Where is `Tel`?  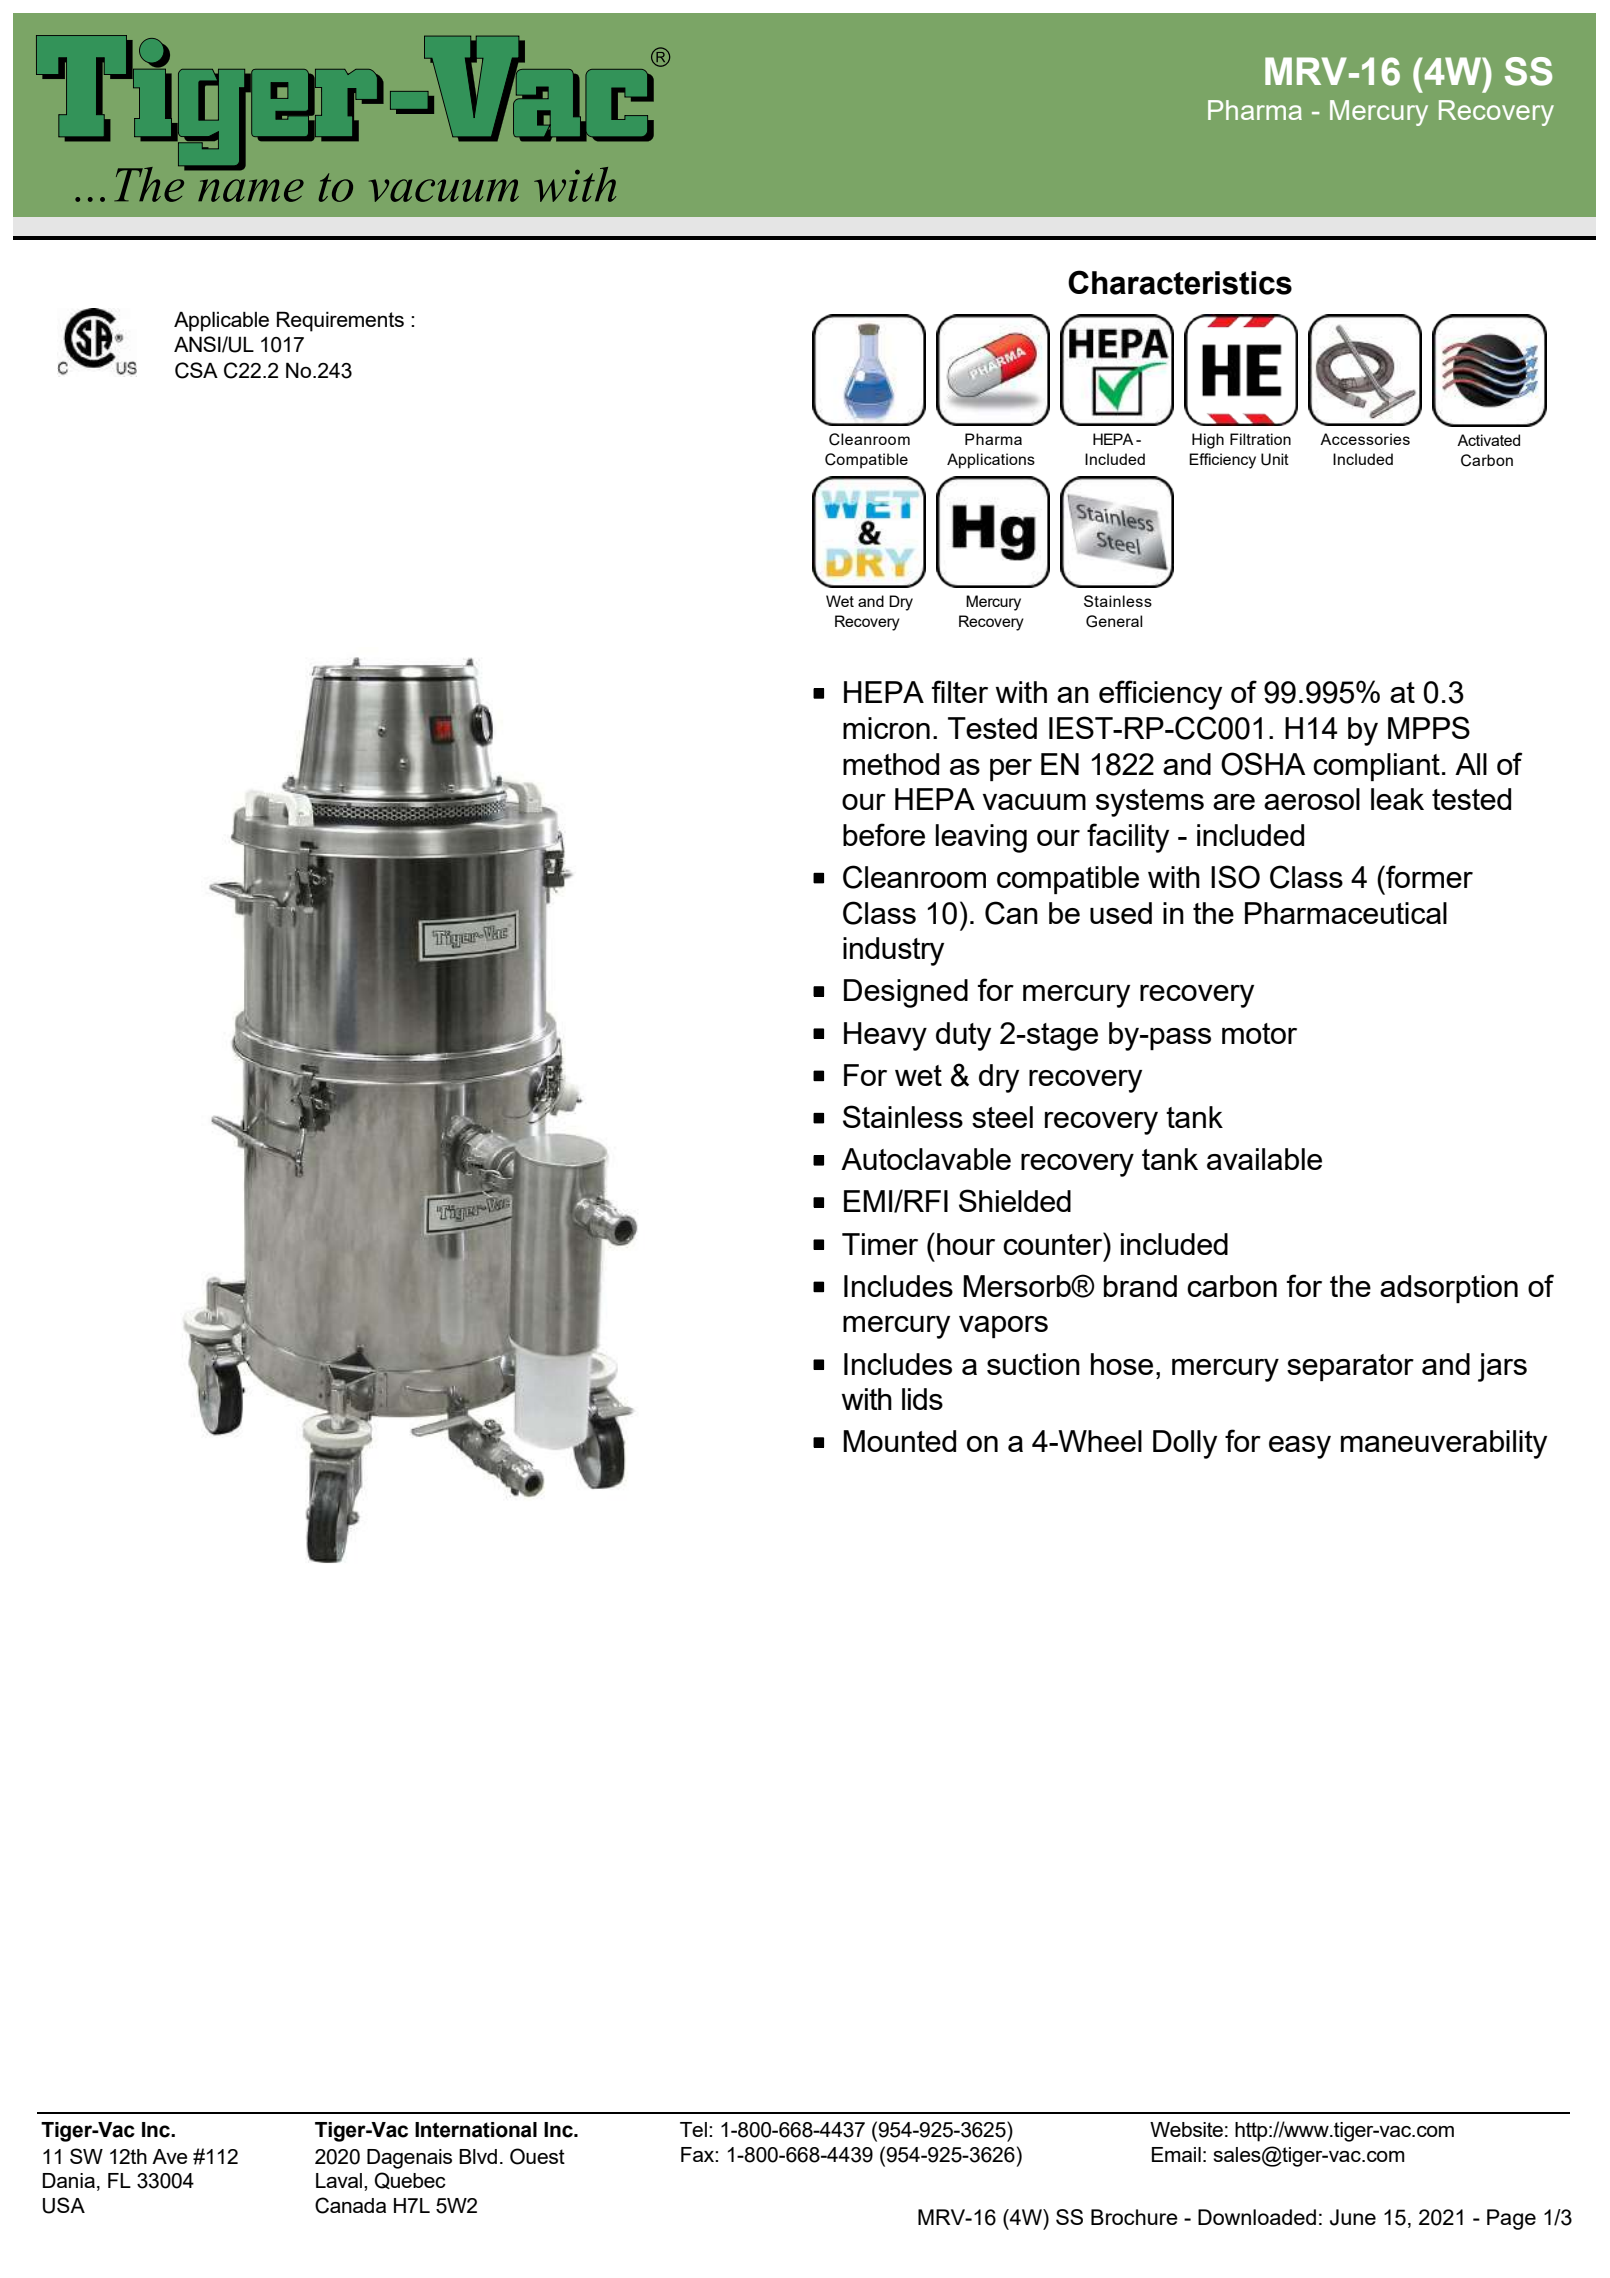 Tel is located at coordinates (693, 2129).
